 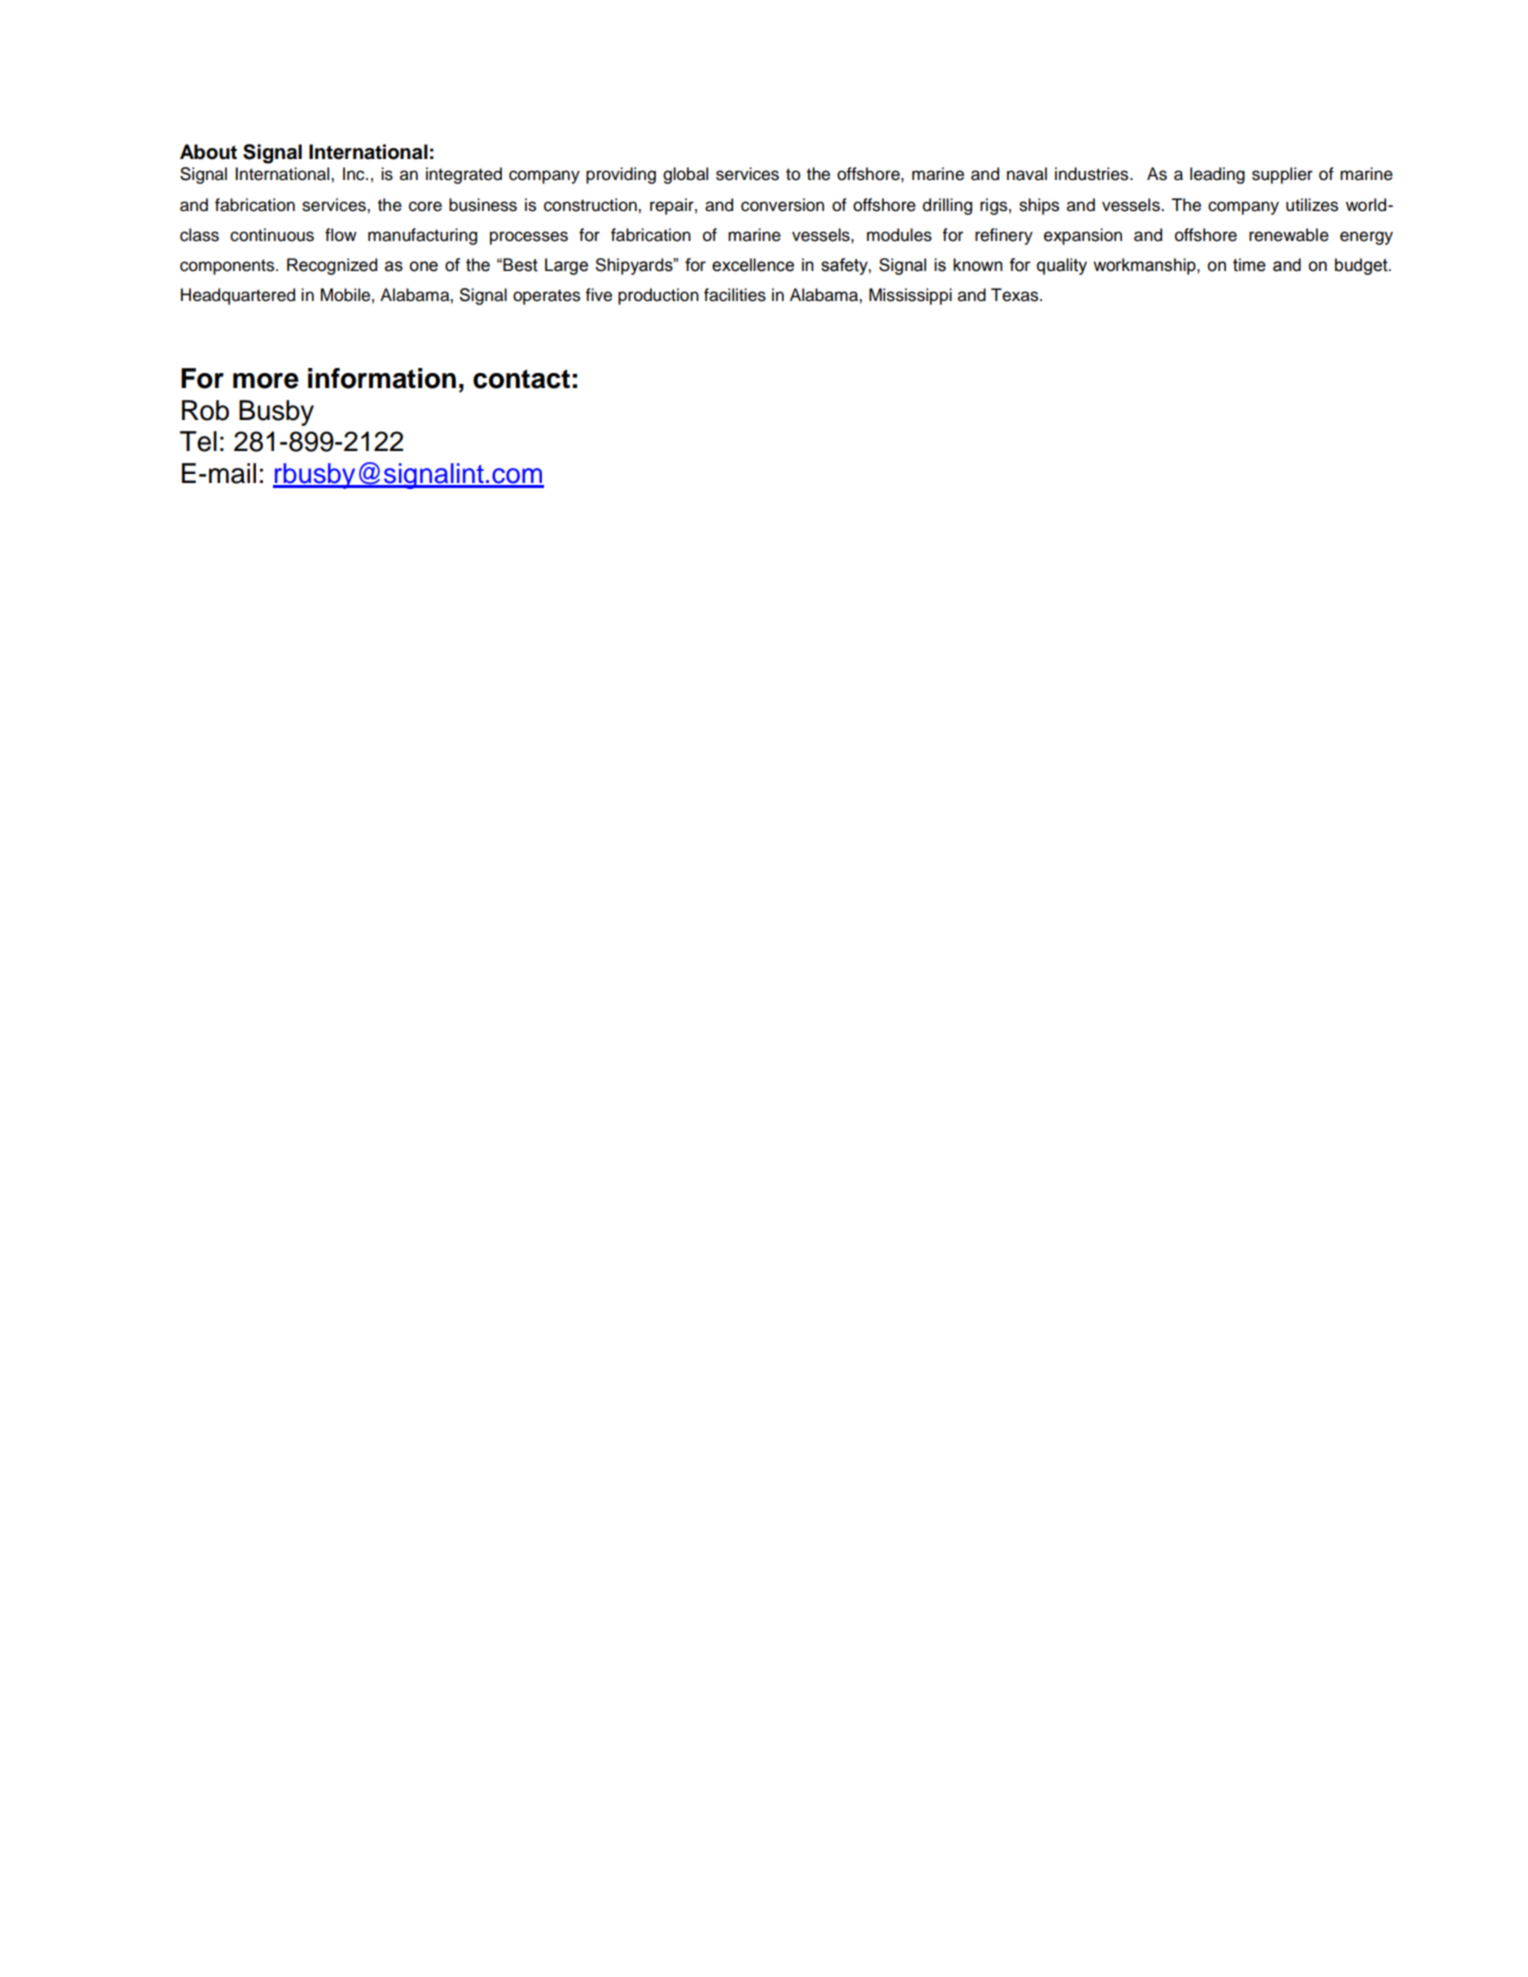 I want to click on leading, so click(x=1217, y=175).
